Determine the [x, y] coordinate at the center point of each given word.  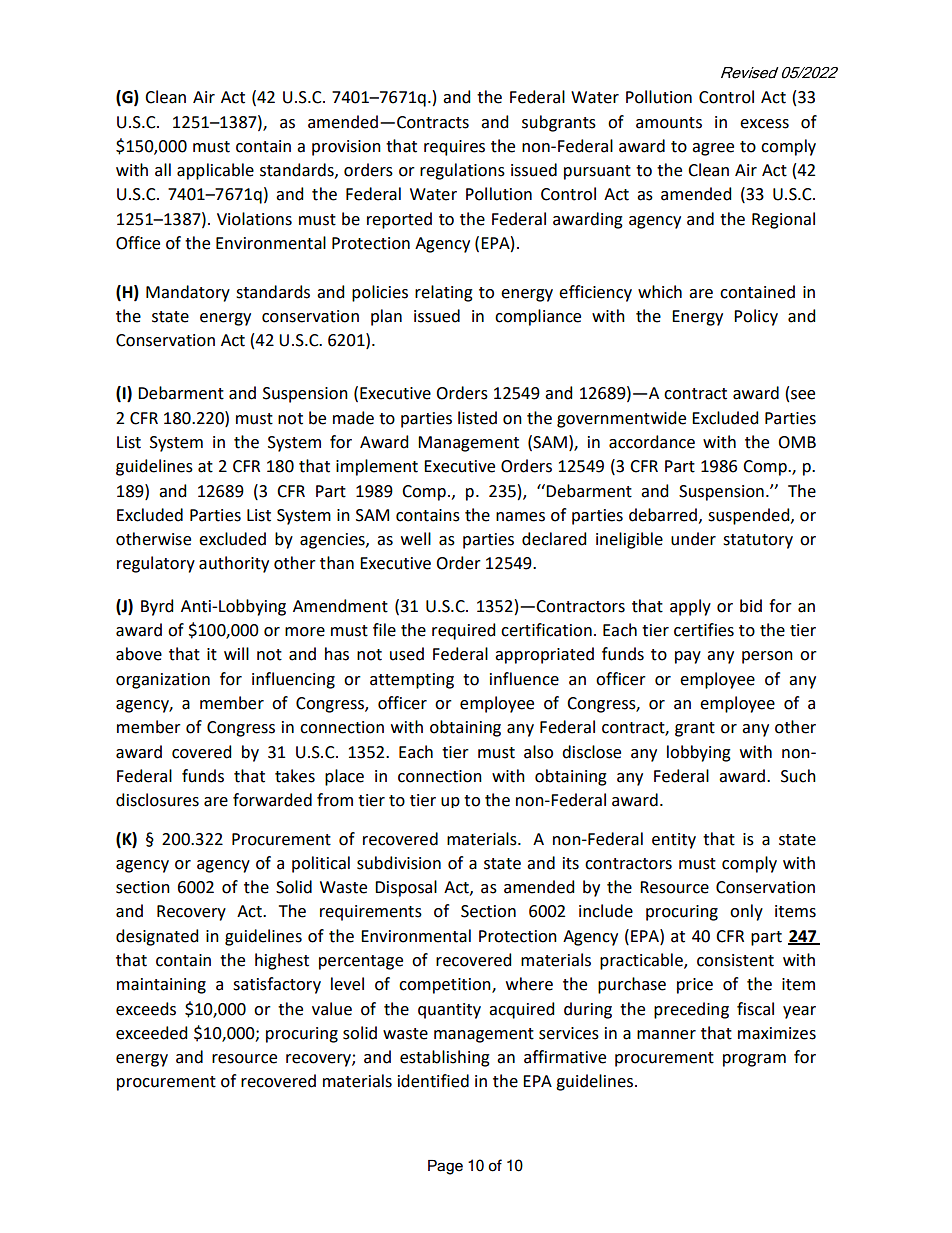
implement [377, 467]
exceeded [151, 1033]
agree [713, 149]
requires [454, 148]
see [803, 395]
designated [157, 937]
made [353, 418]
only [746, 912]
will [236, 653]
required [463, 631]
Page [445, 1167]
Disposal [406, 888]
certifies [704, 630]
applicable [215, 171]
